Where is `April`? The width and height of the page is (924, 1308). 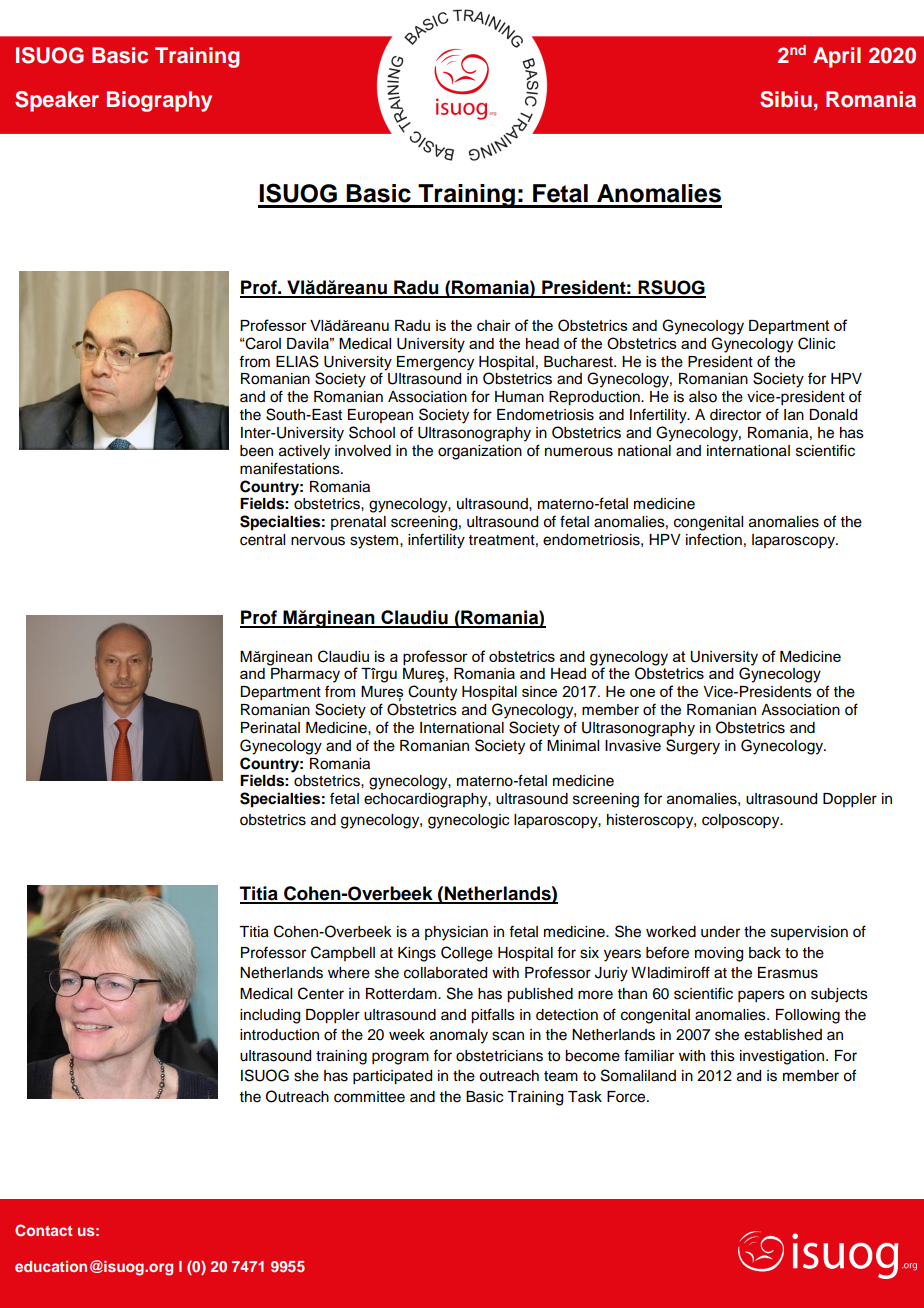 April is located at coordinates (837, 57).
